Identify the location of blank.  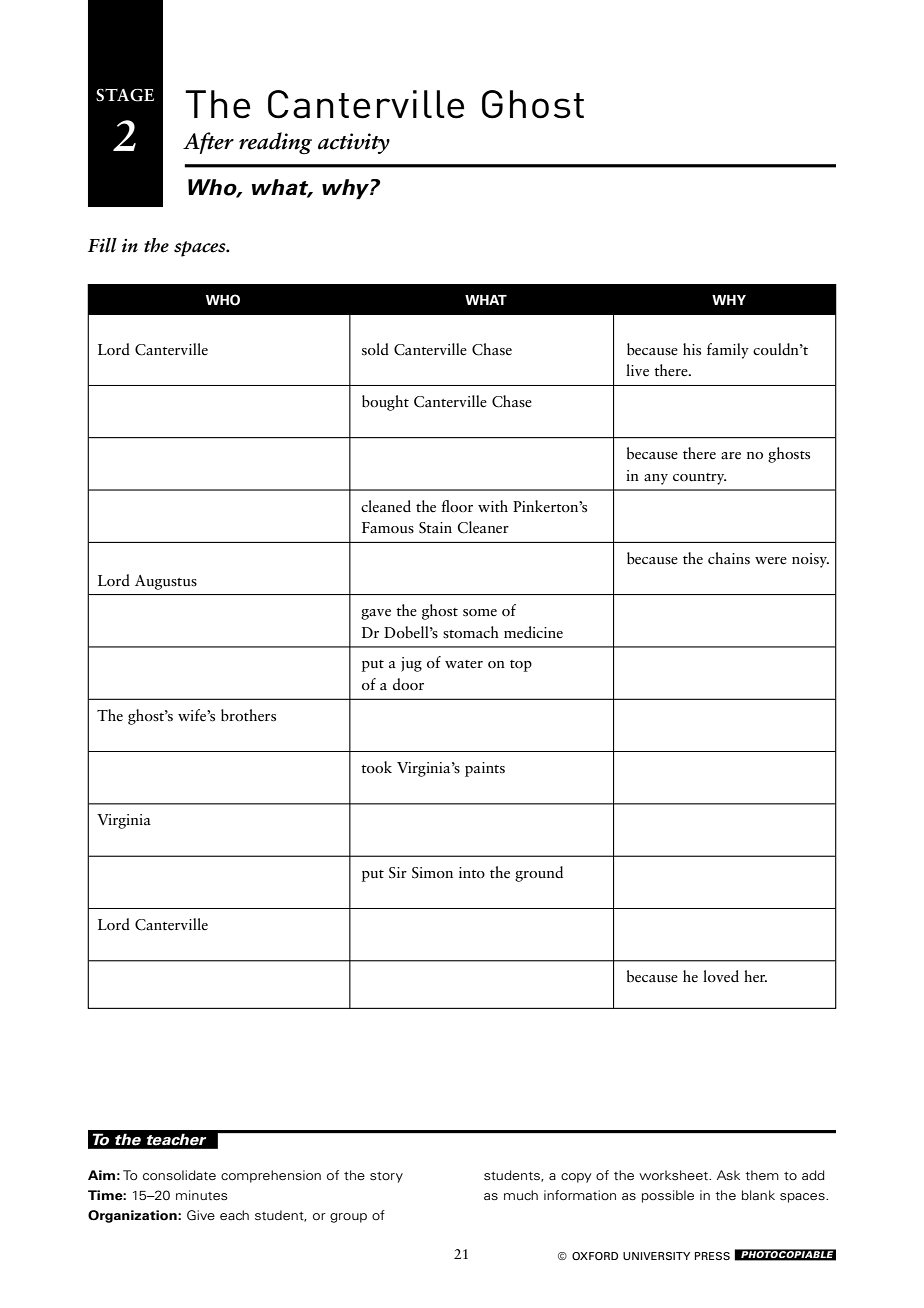
(758, 1195).
